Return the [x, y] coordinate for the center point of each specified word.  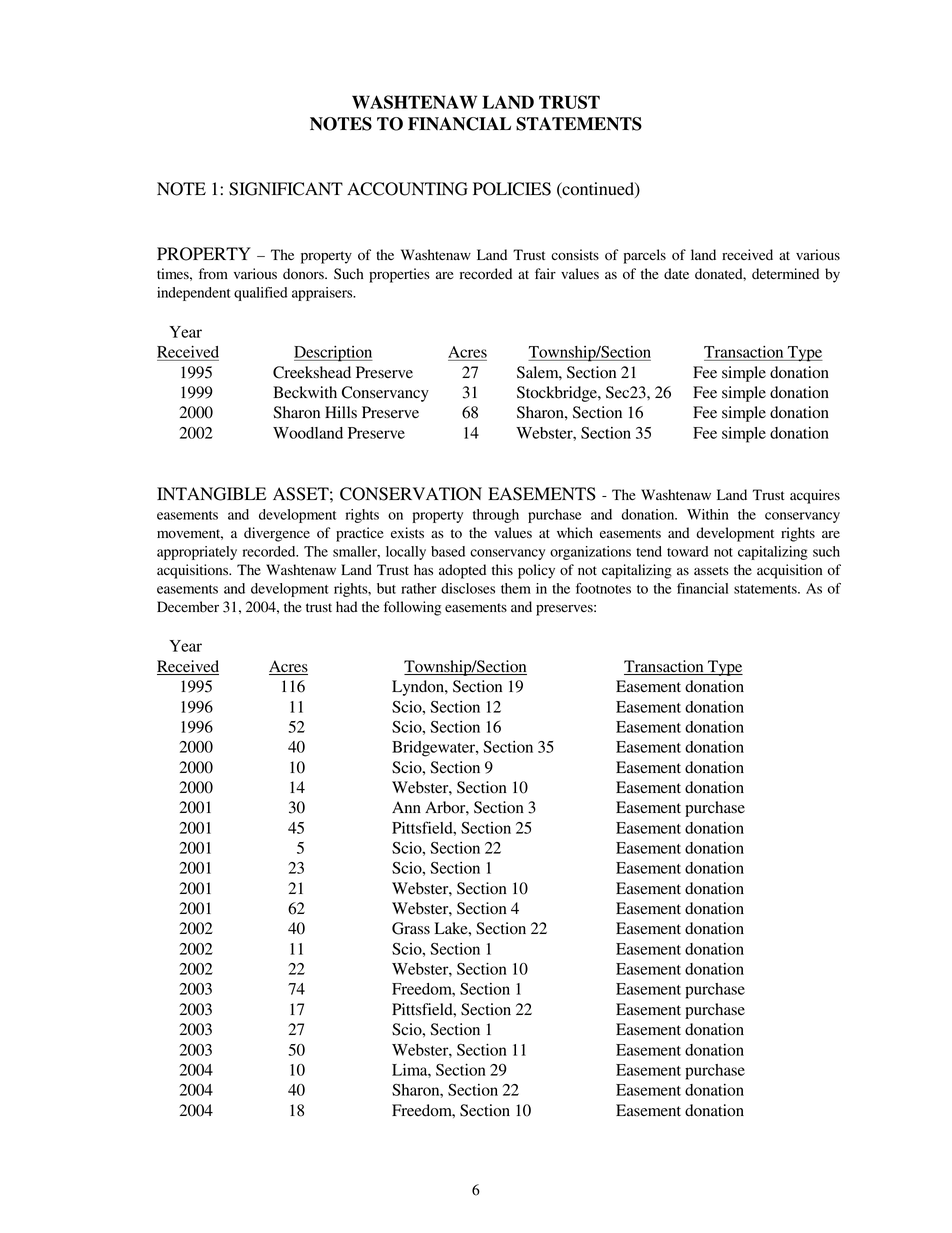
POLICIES [512, 189]
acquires [815, 496]
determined [785, 274]
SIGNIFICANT [286, 189]
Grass [411, 928]
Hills [341, 412]
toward [687, 551]
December [188, 607]
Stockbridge [558, 394]
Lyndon [419, 688]
